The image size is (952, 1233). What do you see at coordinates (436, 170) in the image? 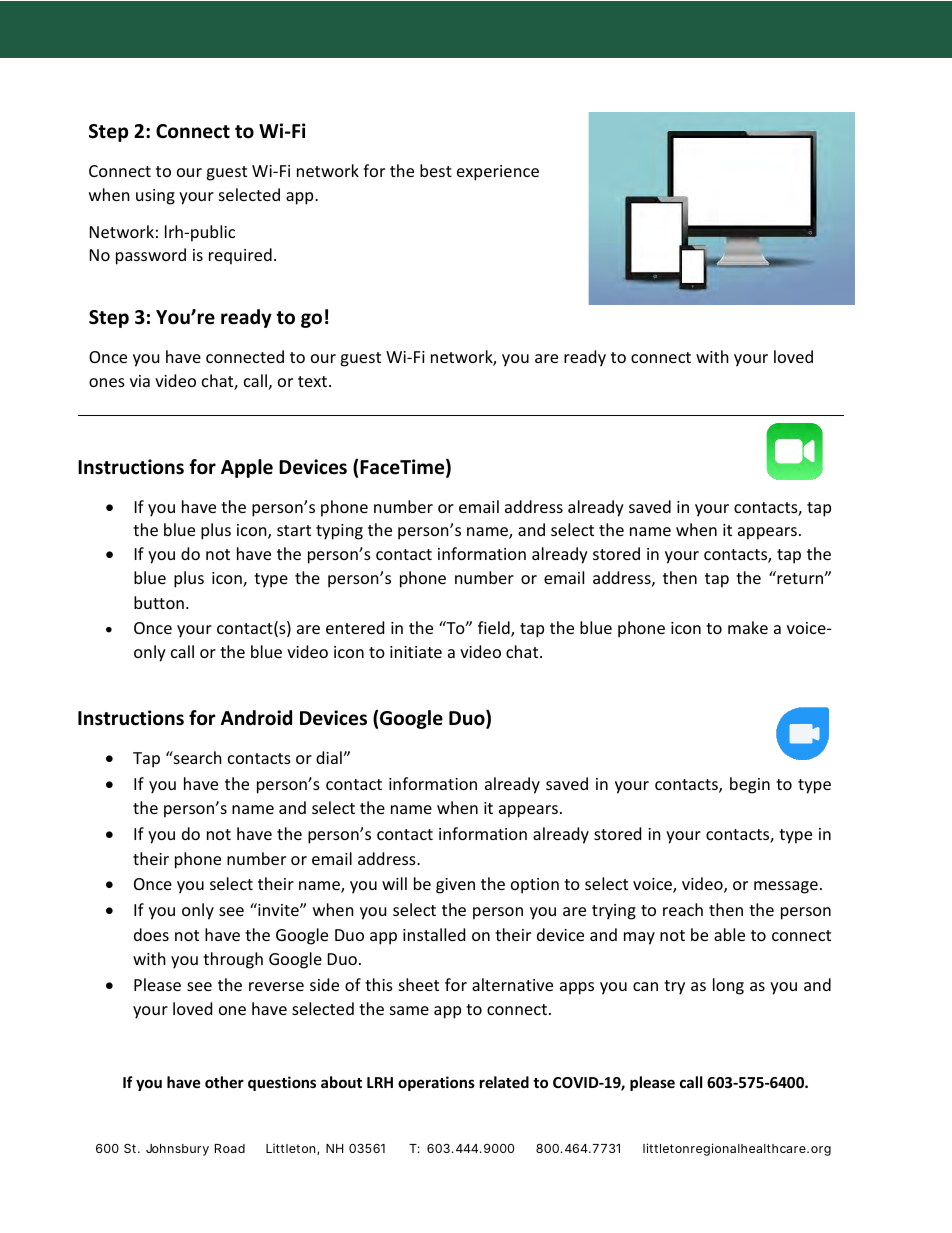
I see `best` at bounding box center [436, 170].
